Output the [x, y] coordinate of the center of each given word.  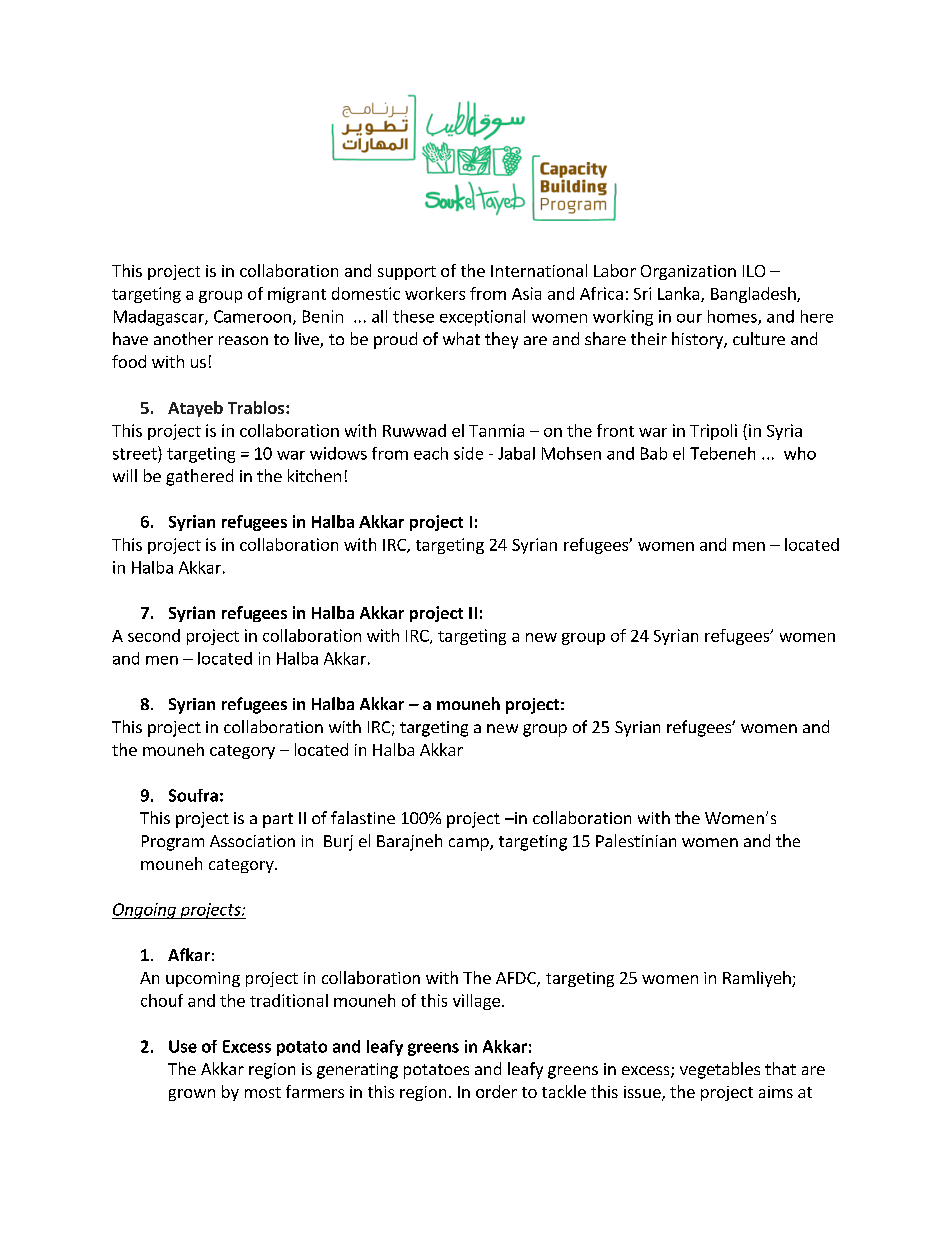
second [154, 635]
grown [192, 1095]
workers [435, 293]
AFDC [517, 979]
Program [173, 843]
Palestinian [636, 840]
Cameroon [252, 316]
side [468, 453]
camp [470, 844]
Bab [654, 453]
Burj [338, 843]
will [125, 475]
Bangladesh [754, 295]
